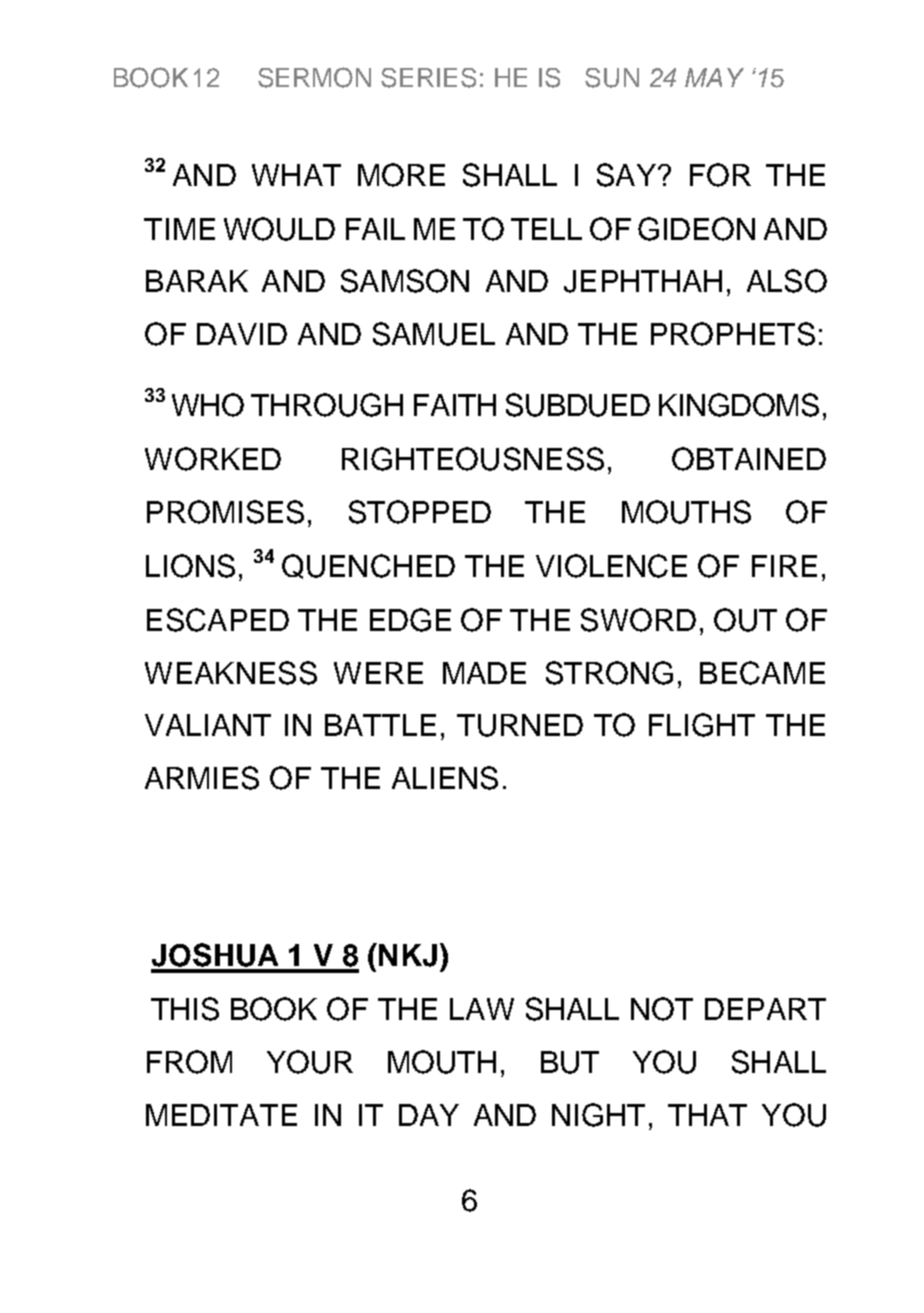 This document has width=924, height=1313. I want to click on THAT, so click(707, 1115).
